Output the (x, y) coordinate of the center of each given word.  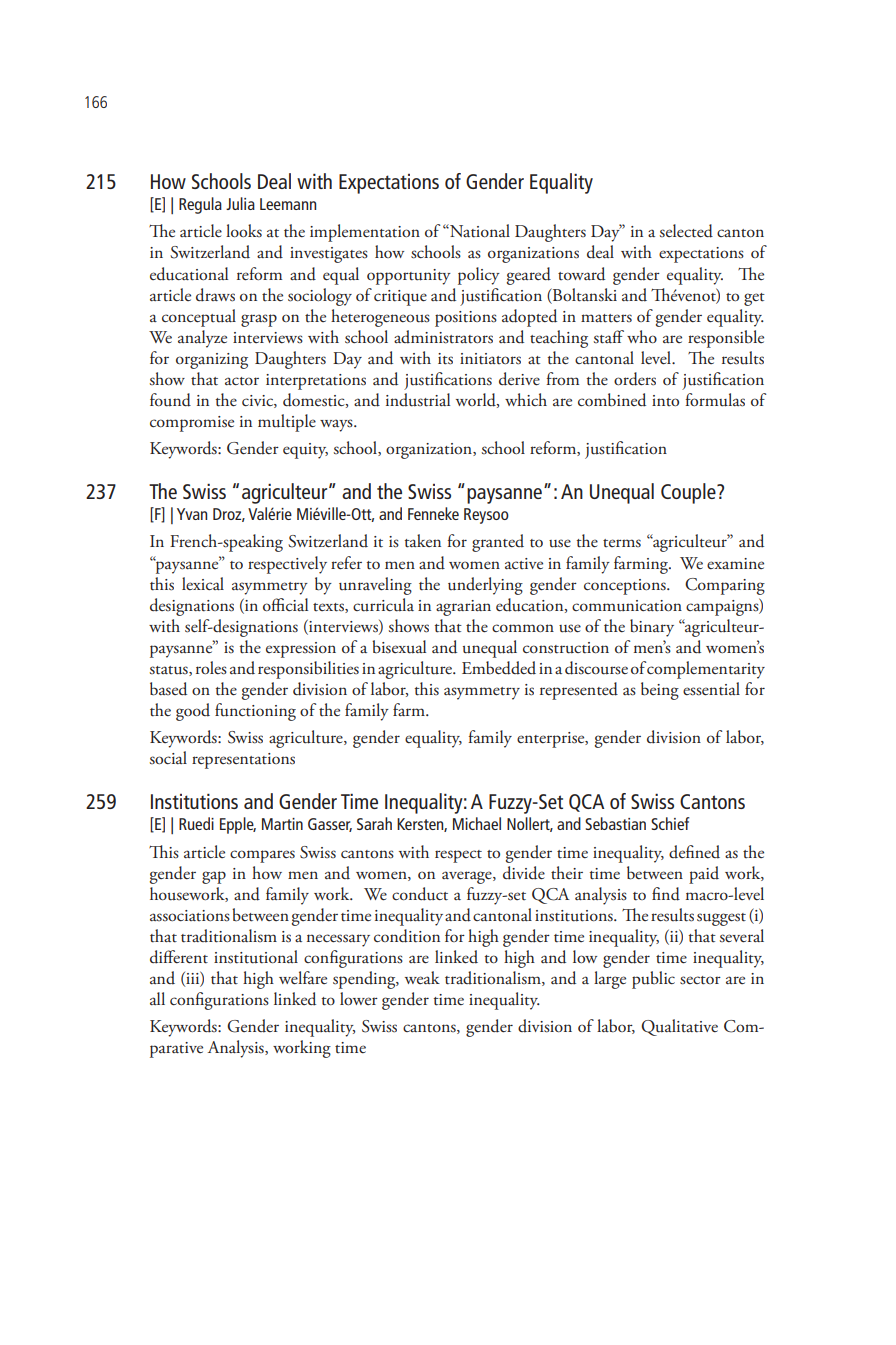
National (479, 231)
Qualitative (679, 1027)
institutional (256, 957)
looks (244, 230)
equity (305, 451)
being (660, 691)
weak (422, 977)
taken (423, 541)
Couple (689, 493)
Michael (477, 823)
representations (243, 761)
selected (686, 231)
